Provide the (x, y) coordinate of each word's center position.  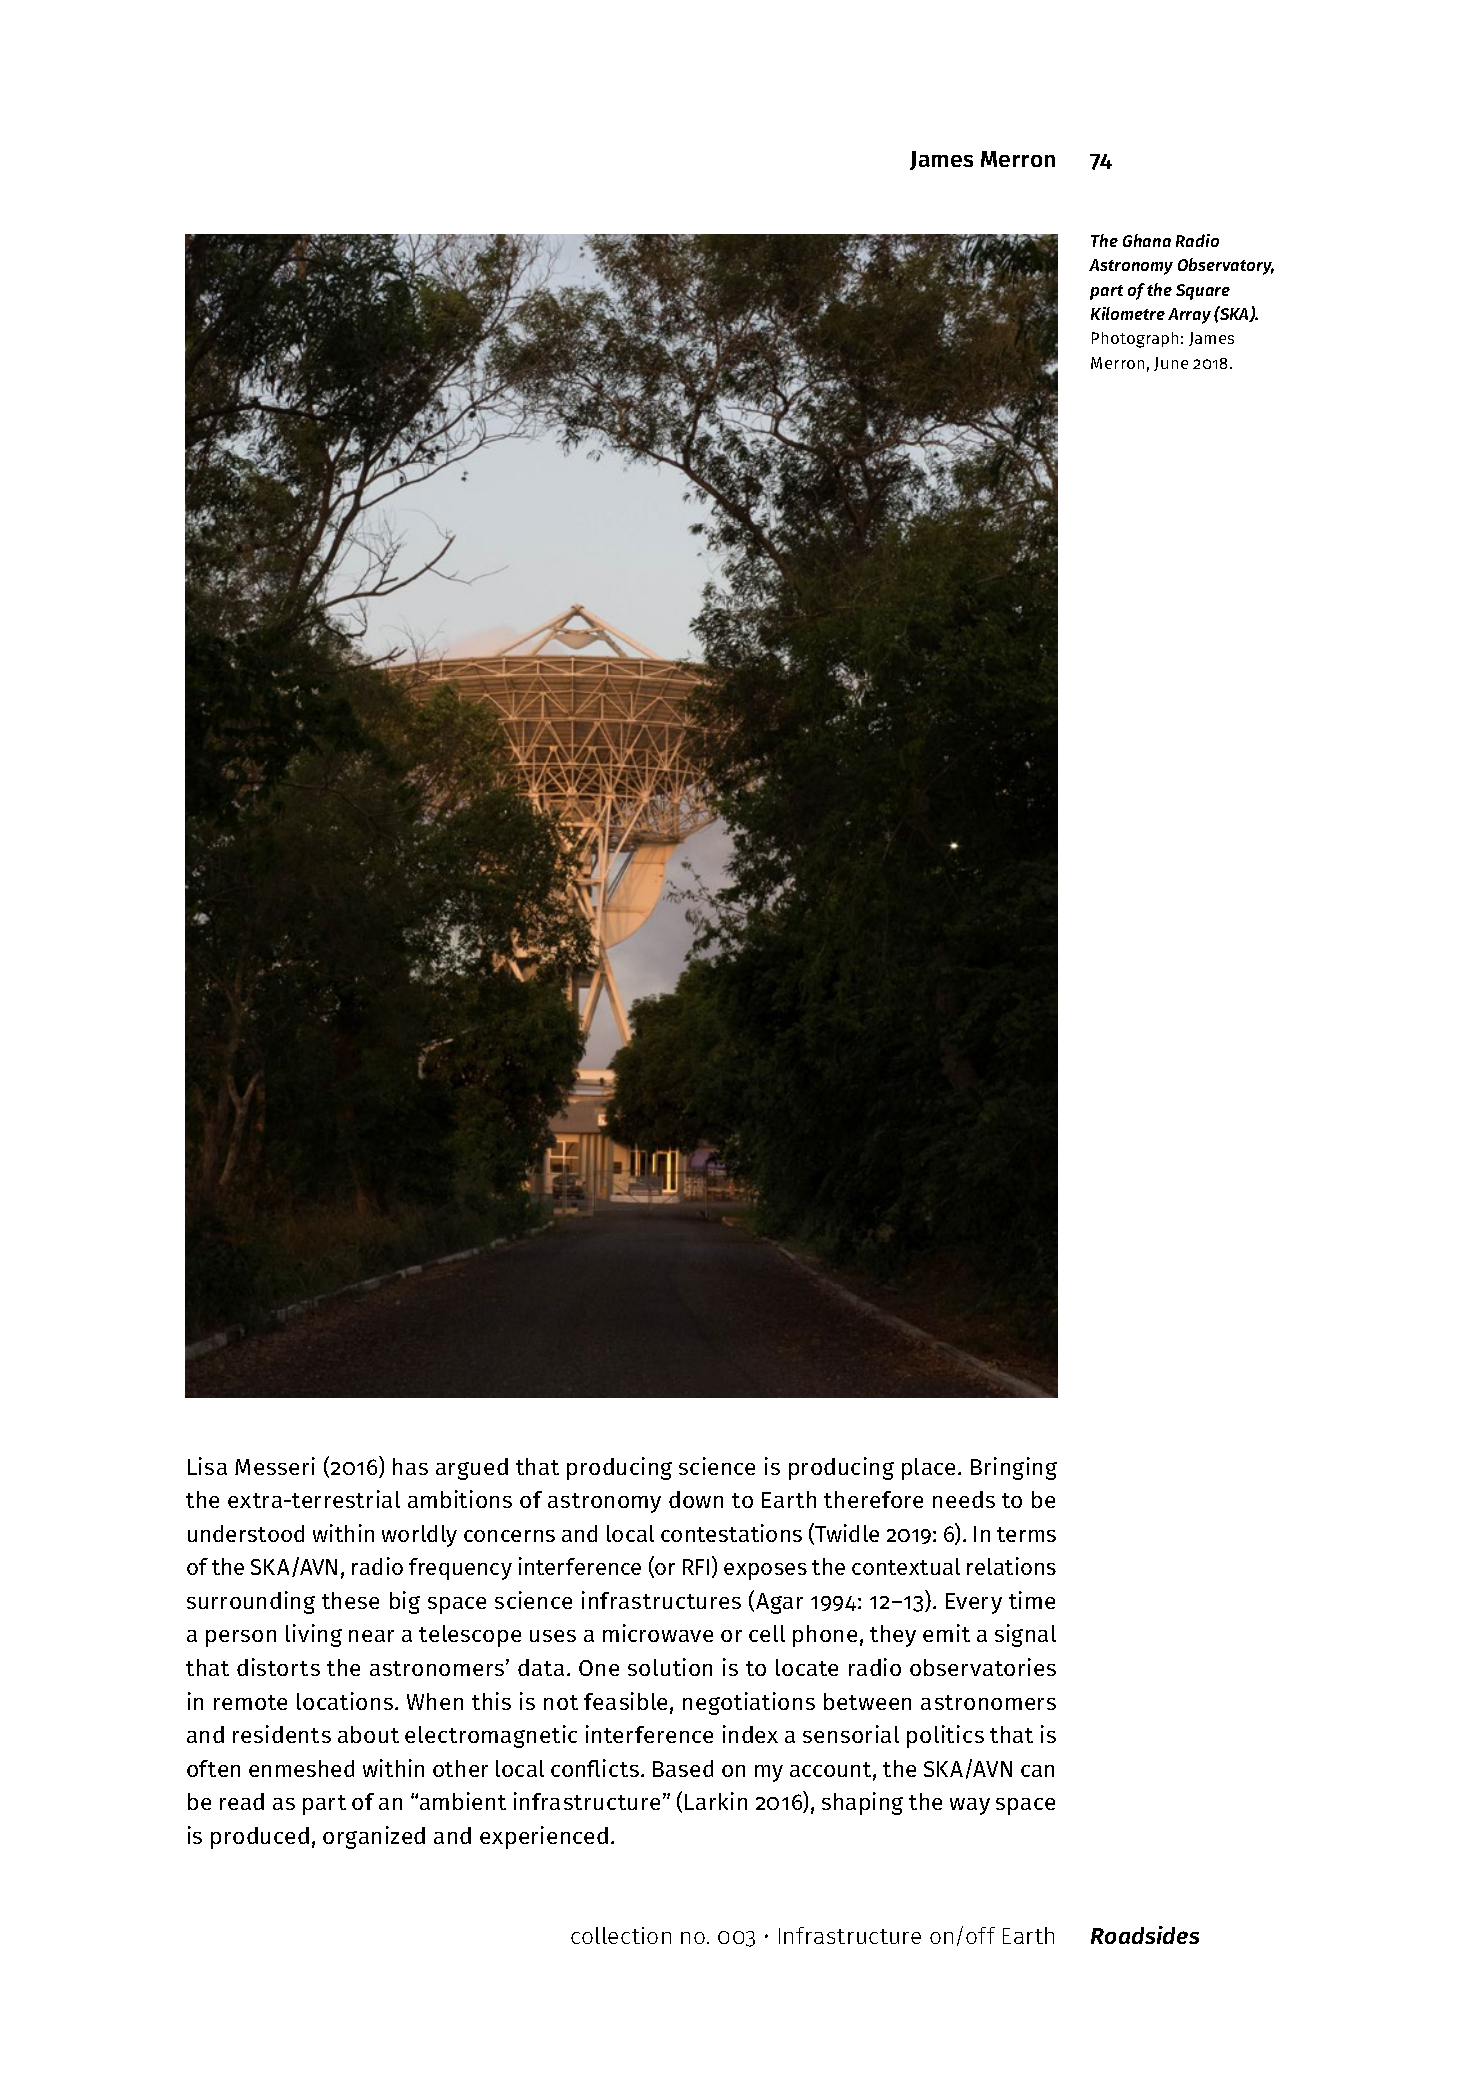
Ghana (1147, 240)
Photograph (1135, 340)
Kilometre (1128, 313)
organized (374, 1837)
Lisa (207, 1466)
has (410, 1466)
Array (1189, 316)
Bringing (1014, 1468)
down (696, 1499)
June (1171, 364)
